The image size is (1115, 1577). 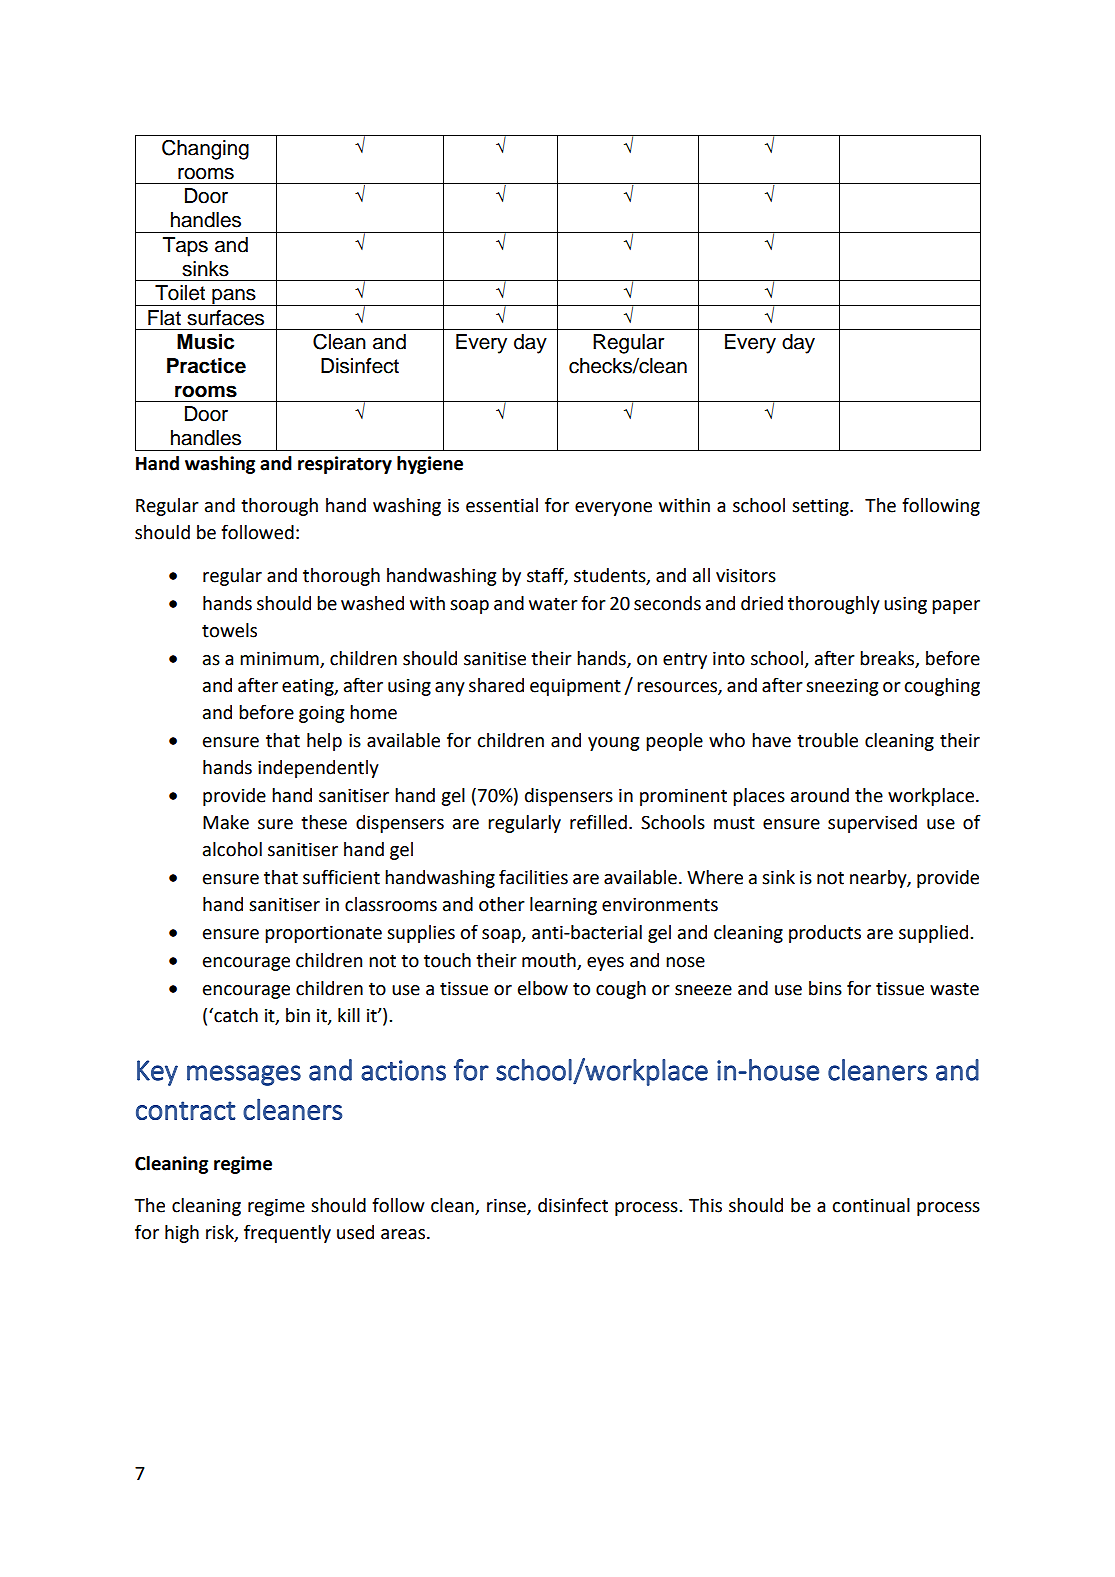 What do you see at coordinates (825, 934) in the screenshot?
I see `products` at bounding box center [825, 934].
